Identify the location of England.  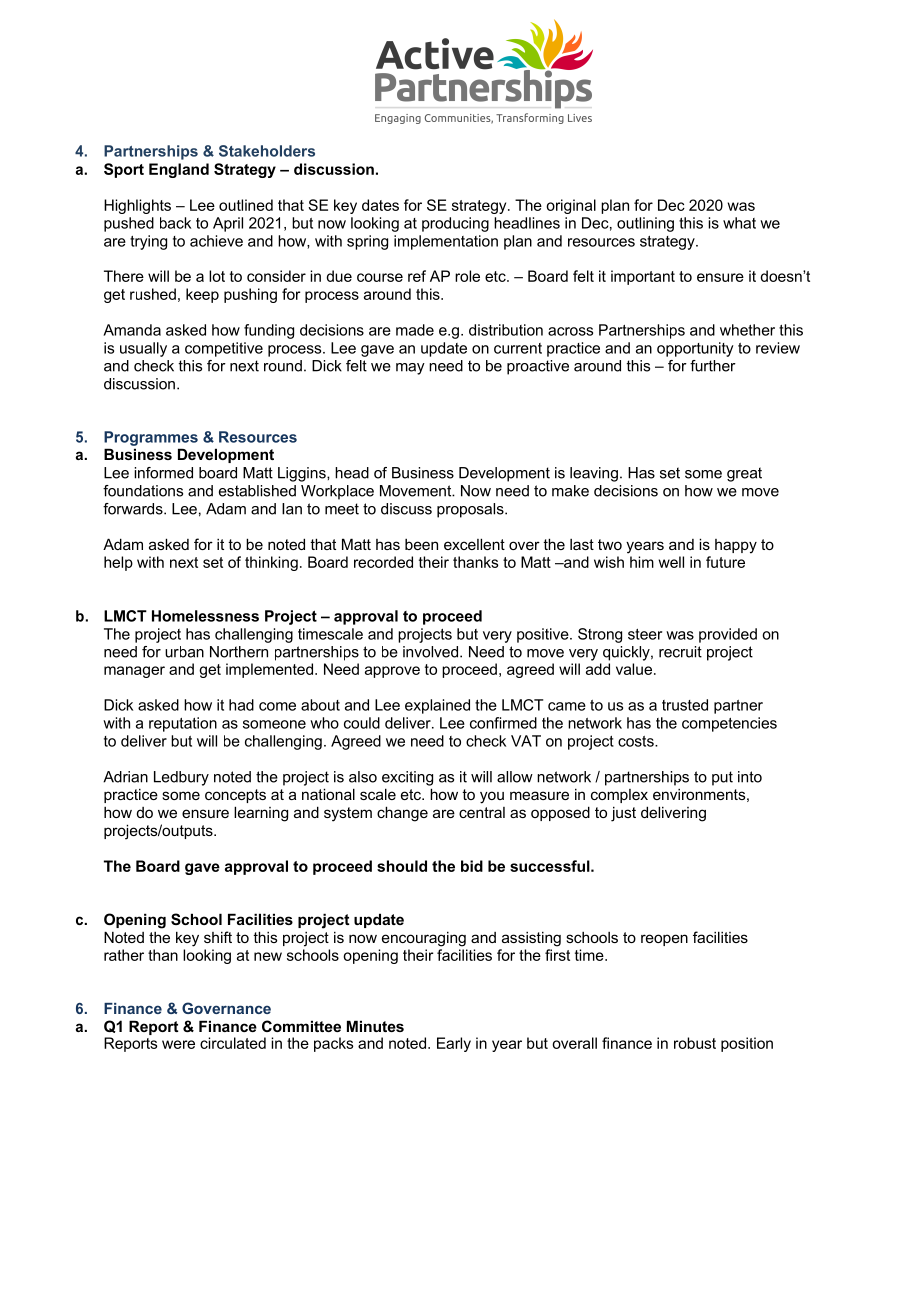
(179, 170).
